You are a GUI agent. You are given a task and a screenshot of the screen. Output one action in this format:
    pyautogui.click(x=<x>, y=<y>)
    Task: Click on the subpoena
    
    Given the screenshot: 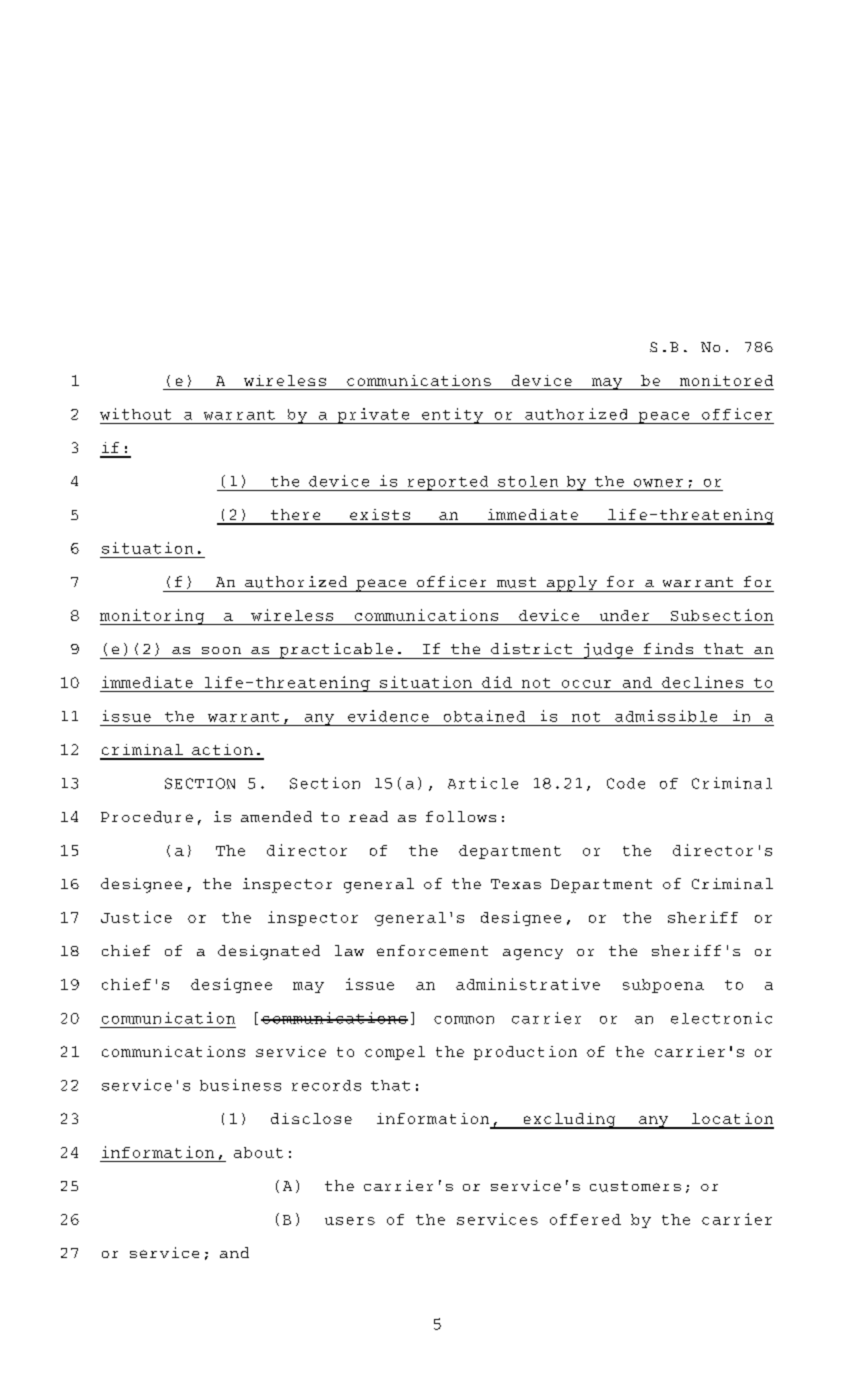 What is the action you would take?
    pyautogui.click(x=663, y=986)
